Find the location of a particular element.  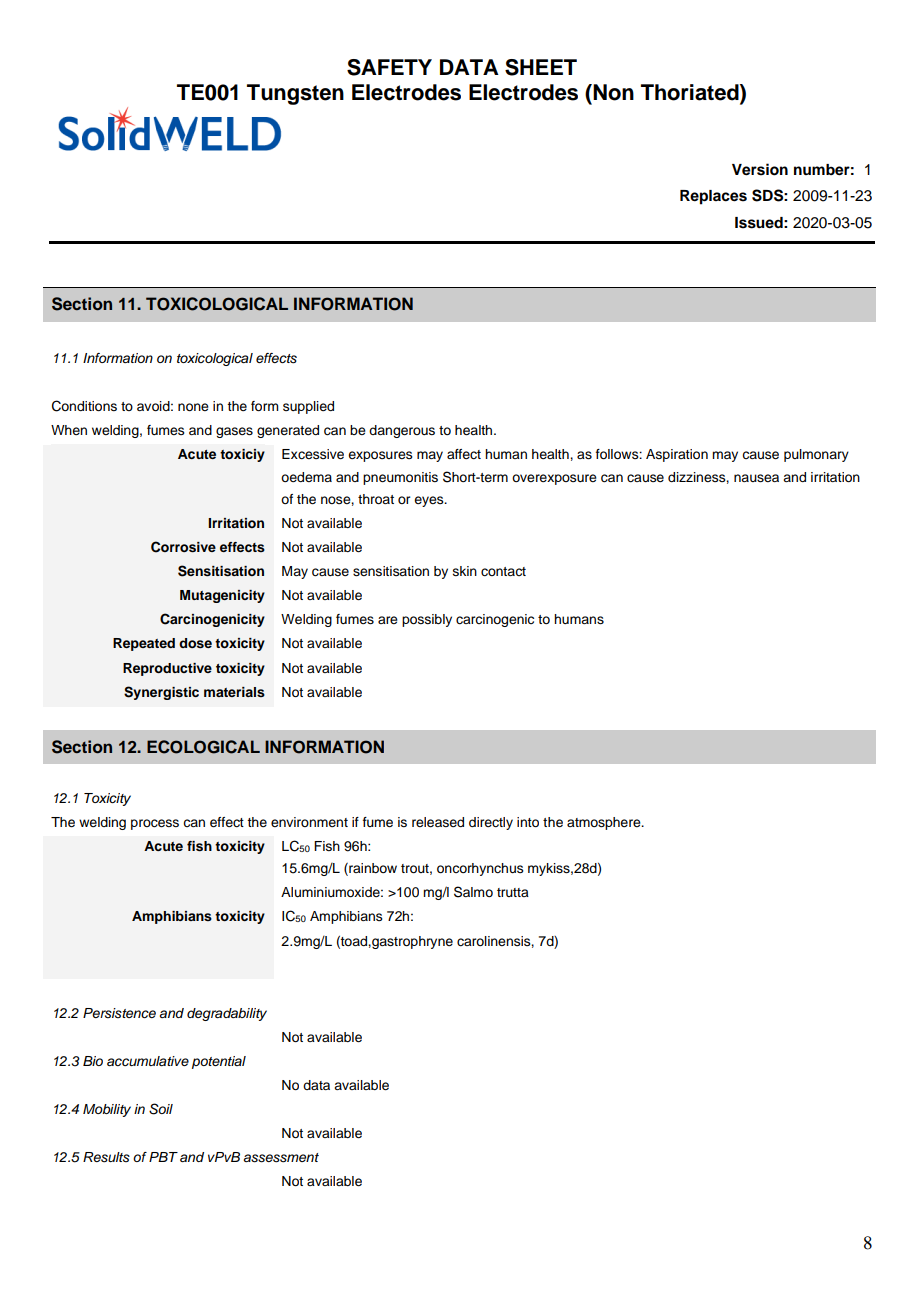

nausea is located at coordinates (756, 478).
